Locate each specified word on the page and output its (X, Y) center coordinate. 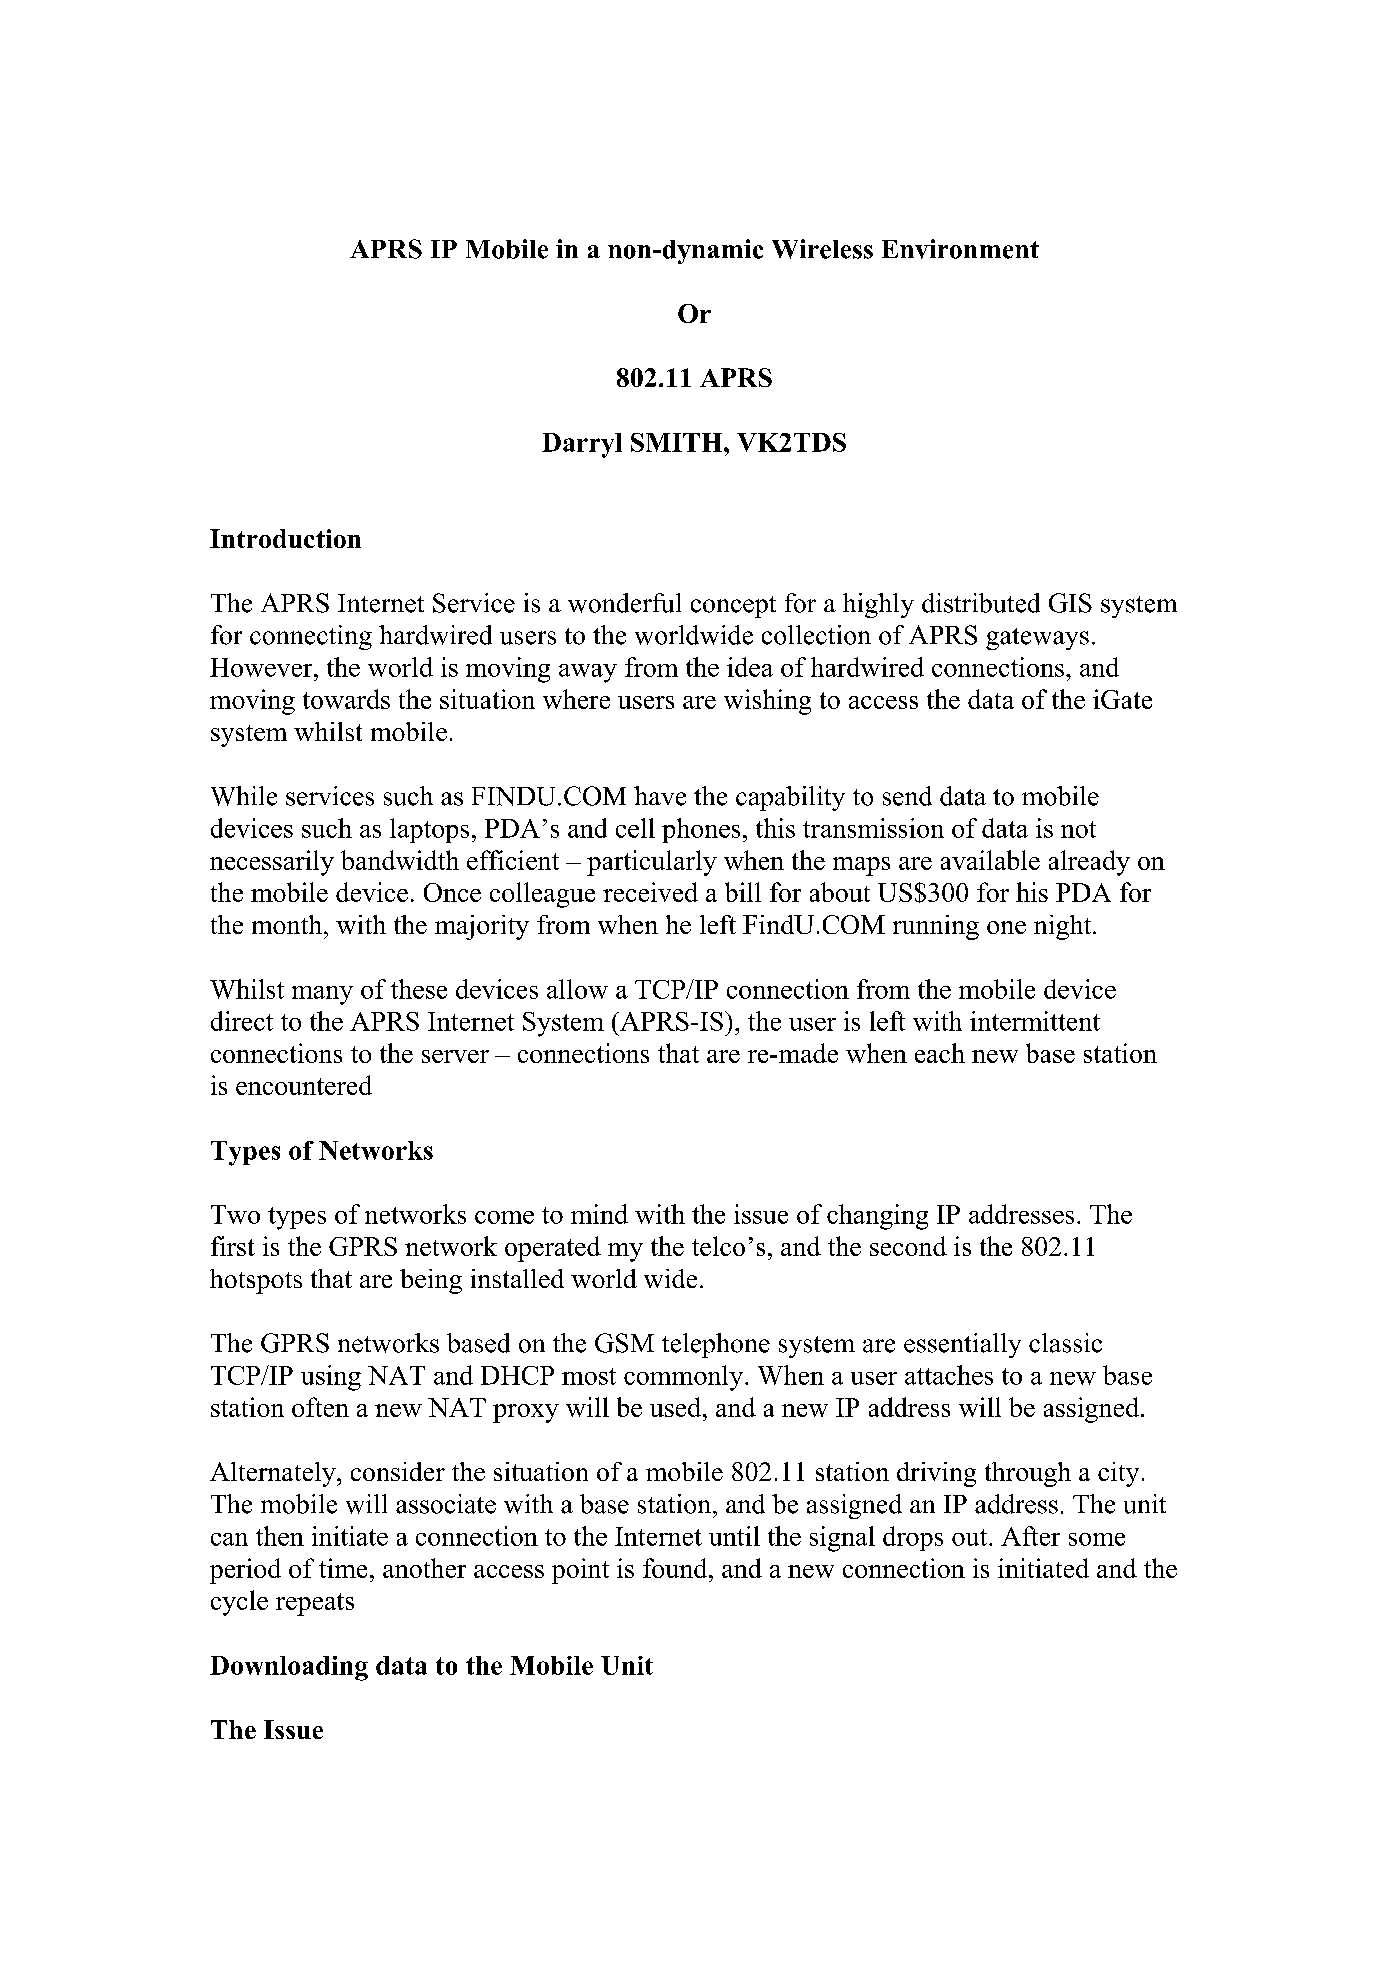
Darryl (582, 445)
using (331, 1378)
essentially (962, 1345)
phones (701, 830)
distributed (981, 603)
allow (577, 989)
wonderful (624, 603)
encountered (304, 1085)
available (990, 860)
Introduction (285, 538)
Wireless (822, 249)
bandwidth (400, 860)
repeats (315, 1604)
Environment (960, 249)
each (940, 1053)
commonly (683, 1378)
